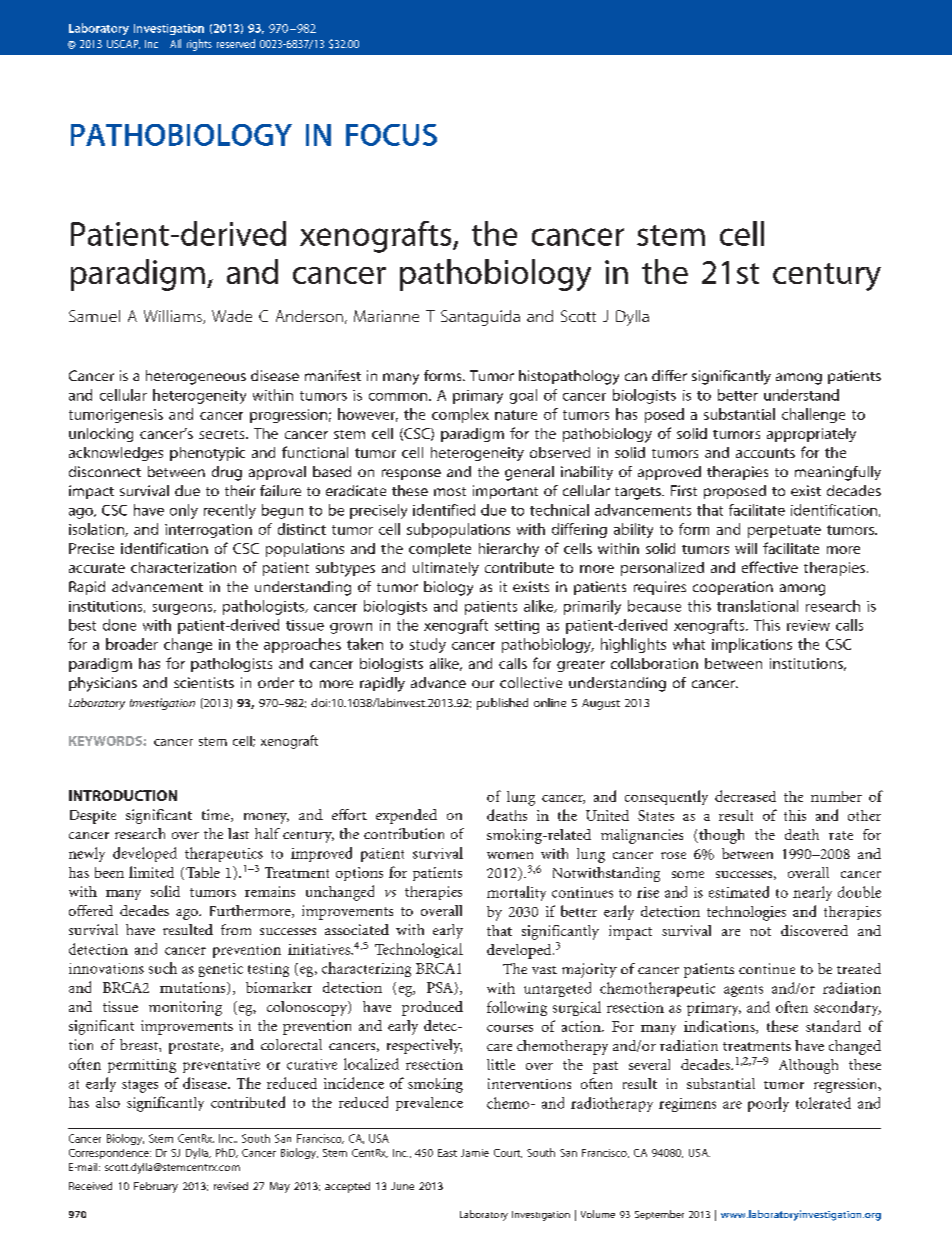 This screenshot has width=952, height=1256. What do you see at coordinates (517, 627) in the screenshot?
I see `setting` at bounding box center [517, 627].
